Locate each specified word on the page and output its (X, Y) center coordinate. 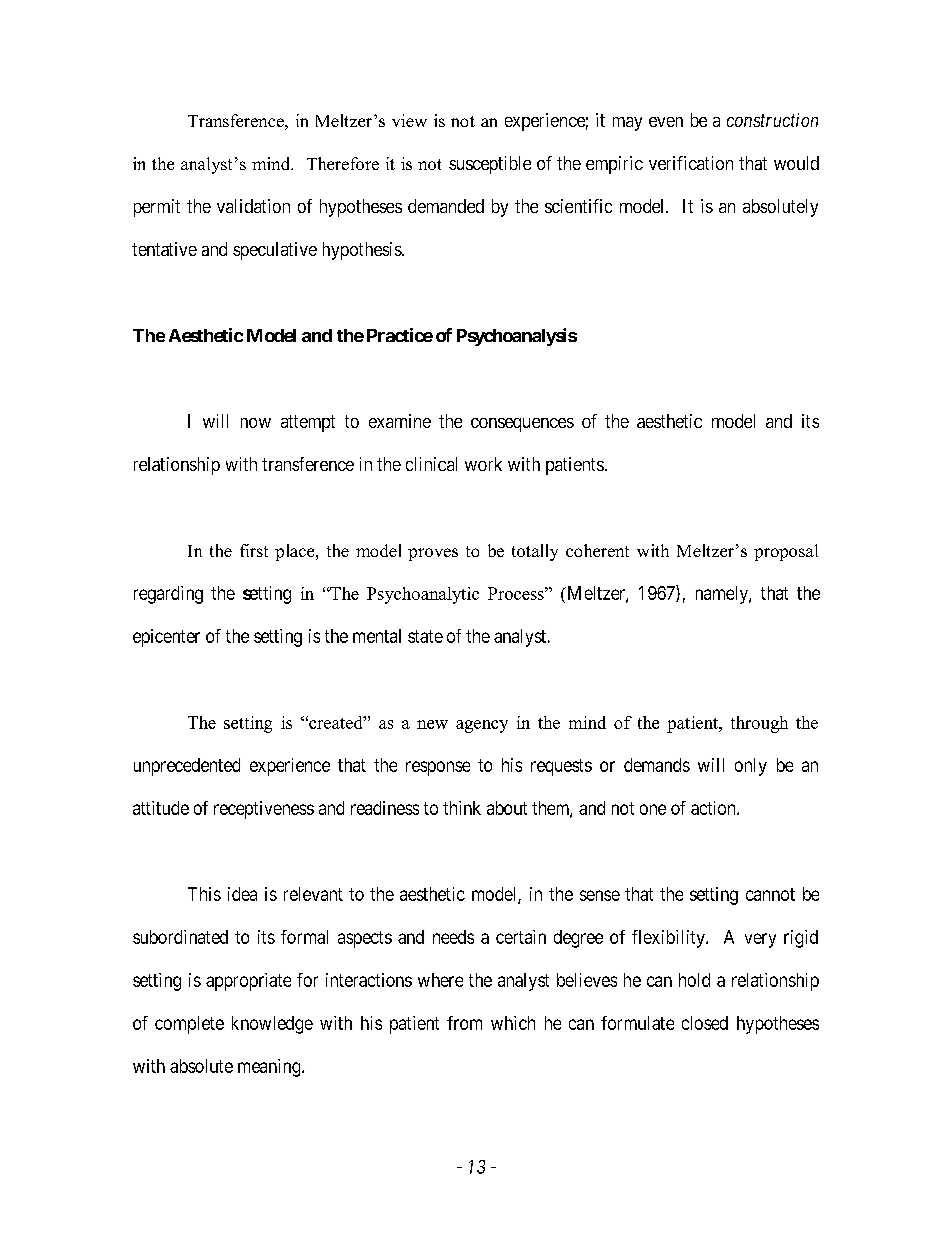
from (464, 1023)
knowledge (272, 1025)
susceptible (490, 165)
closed (705, 1023)
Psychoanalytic (423, 595)
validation (253, 206)
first (254, 550)
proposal (786, 552)
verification (691, 163)
